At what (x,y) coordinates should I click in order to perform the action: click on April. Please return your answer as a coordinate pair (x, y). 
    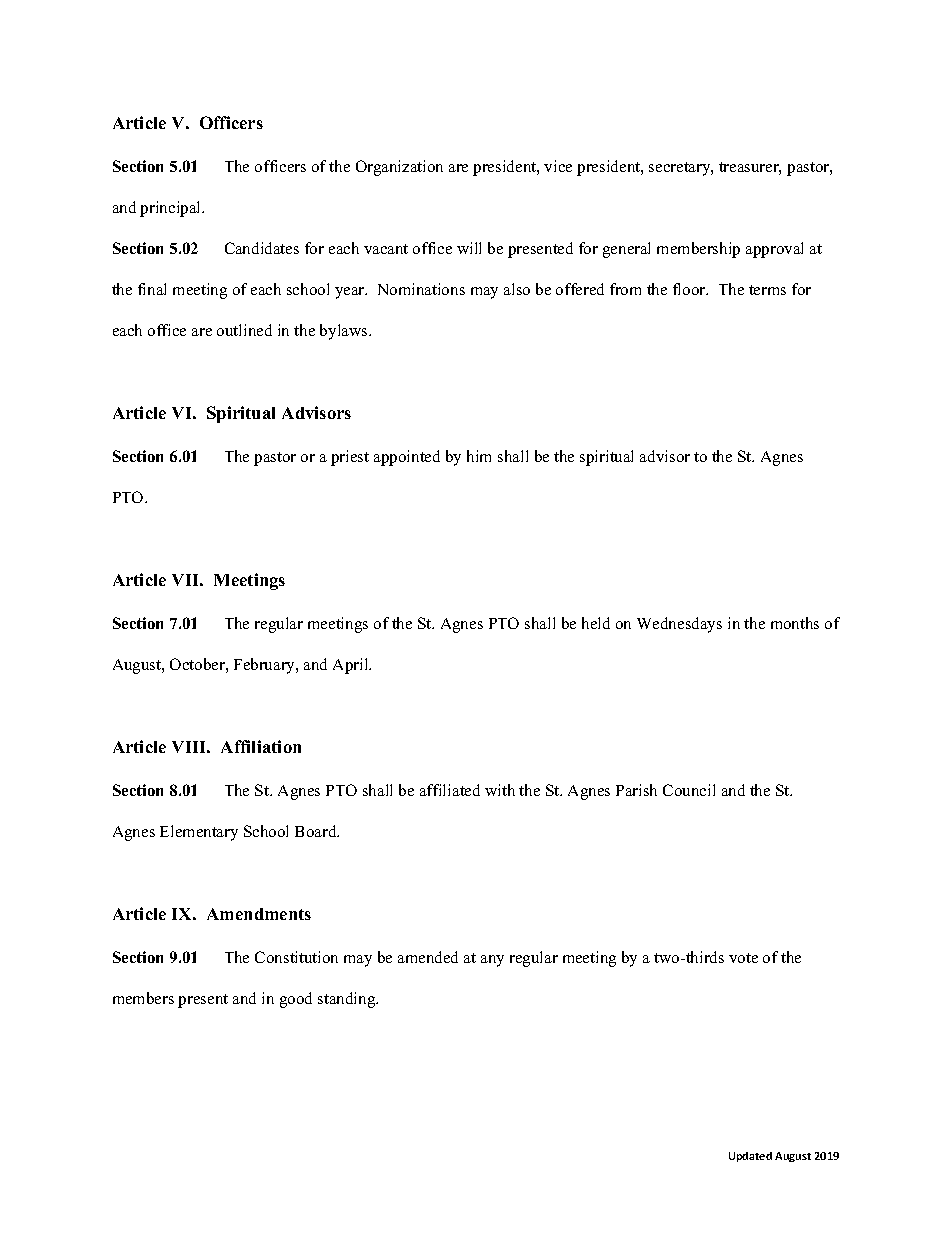
    Looking at the image, I should click on (352, 666).
